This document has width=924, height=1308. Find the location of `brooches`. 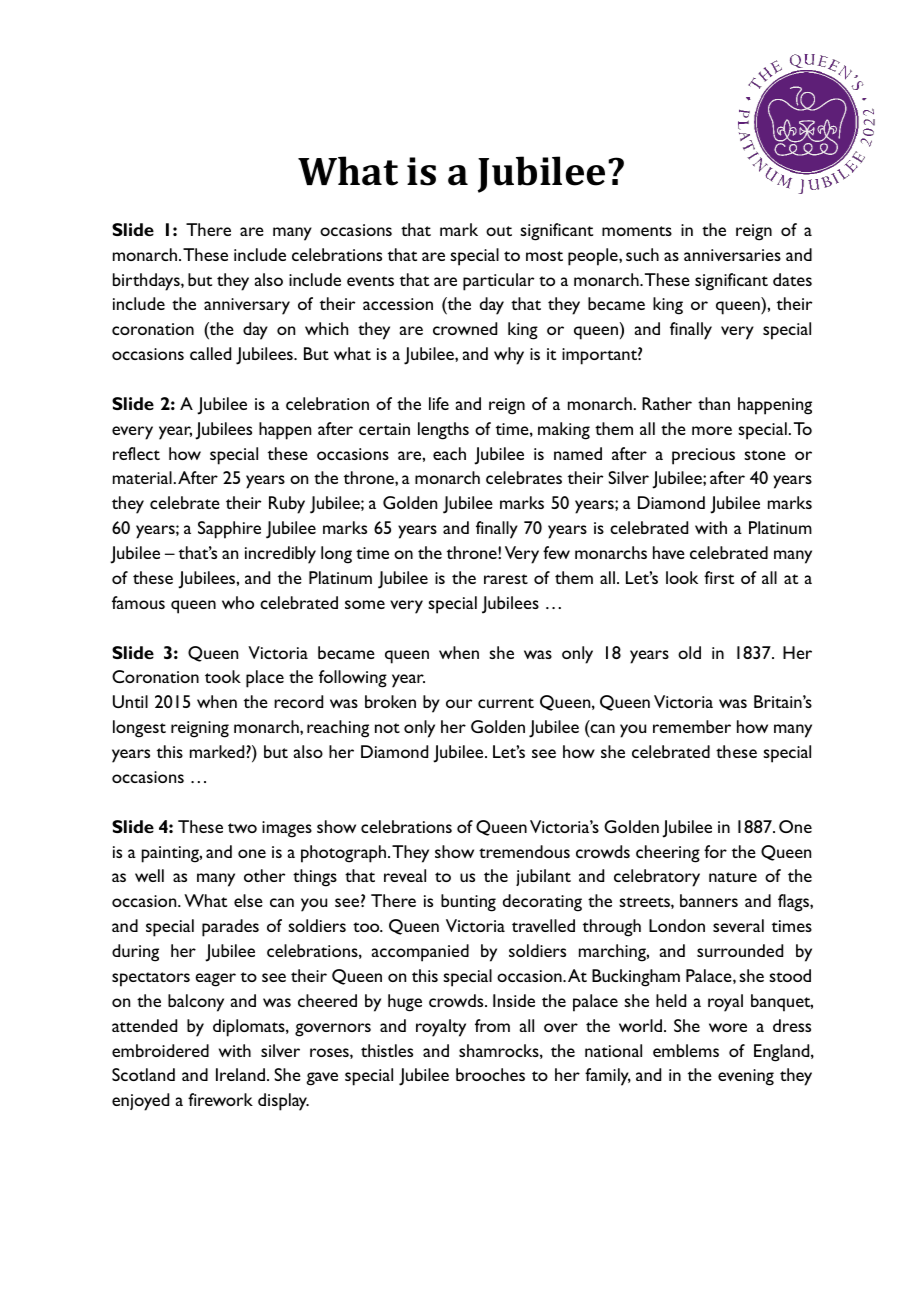

brooches is located at coordinates (490, 1074).
